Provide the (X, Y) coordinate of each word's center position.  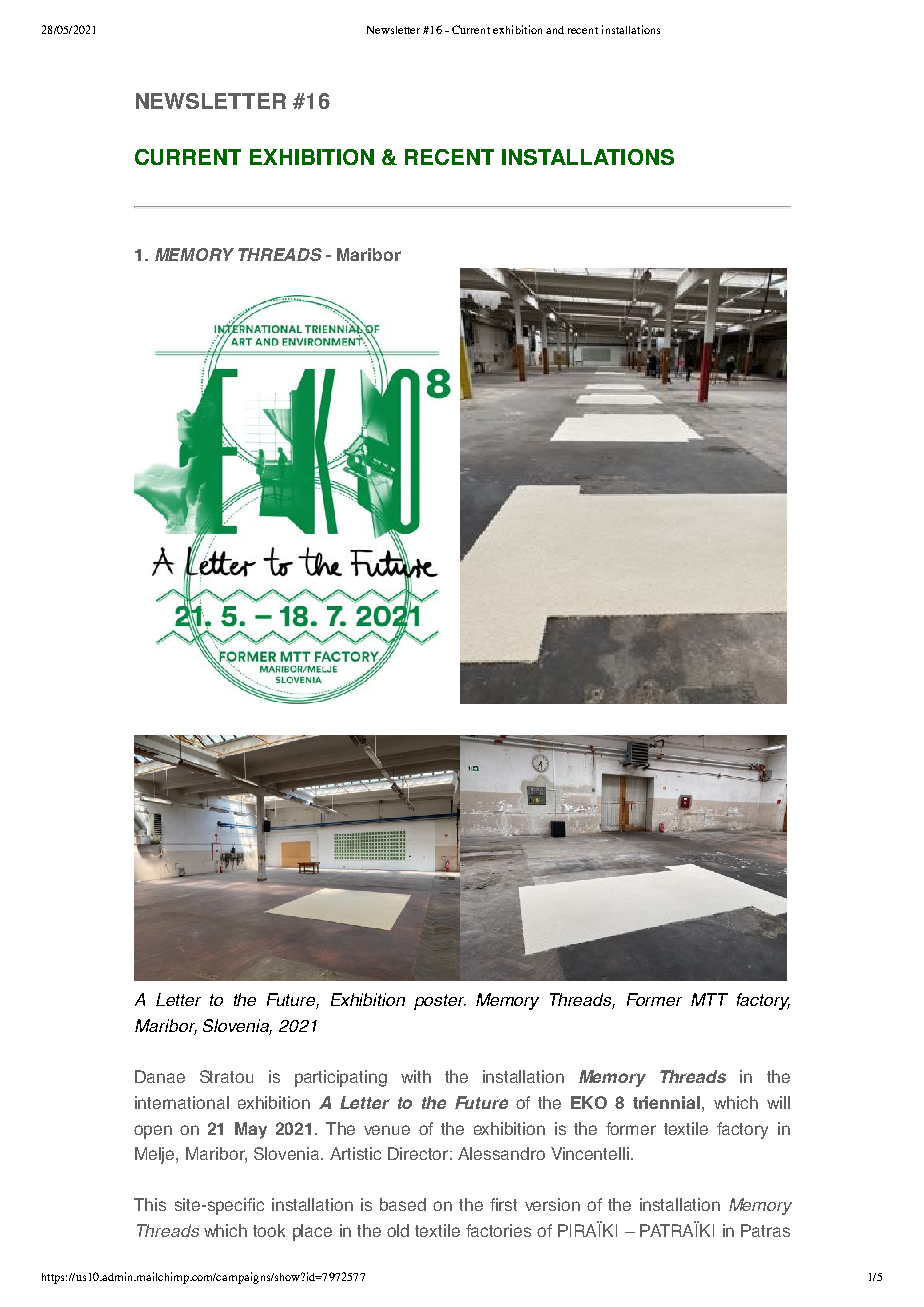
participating (341, 1078)
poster (440, 1002)
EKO (589, 1102)
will (778, 1102)
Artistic (355, 1153)
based (403, 1204)
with (416, 1076)
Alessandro (501, 1153)
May (251, 1130)
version (552, 1204)
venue (387, 1130)
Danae (160, 1076)
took (269, 1230)
